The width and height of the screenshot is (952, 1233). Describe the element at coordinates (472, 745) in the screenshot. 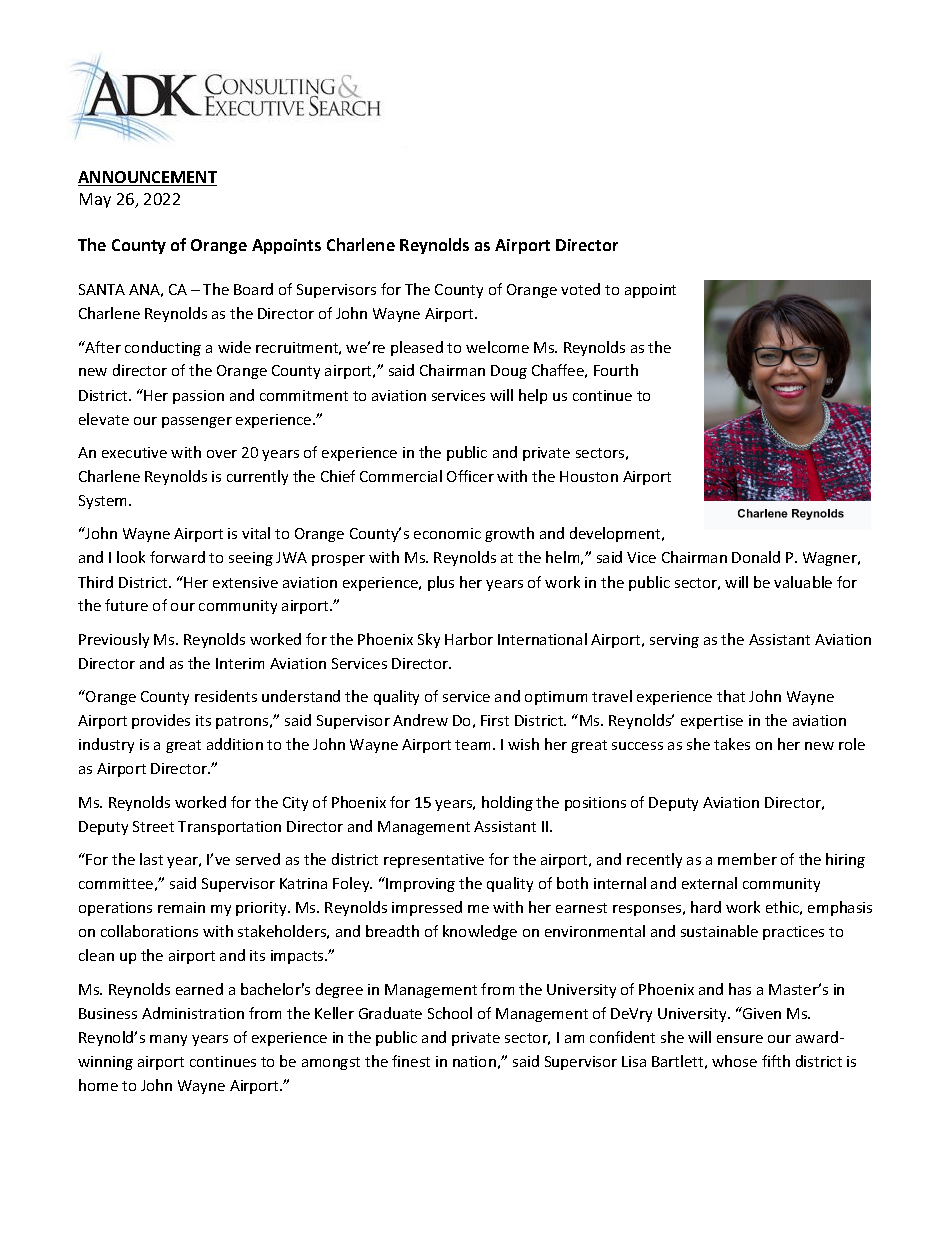

I see `team` at that location.
